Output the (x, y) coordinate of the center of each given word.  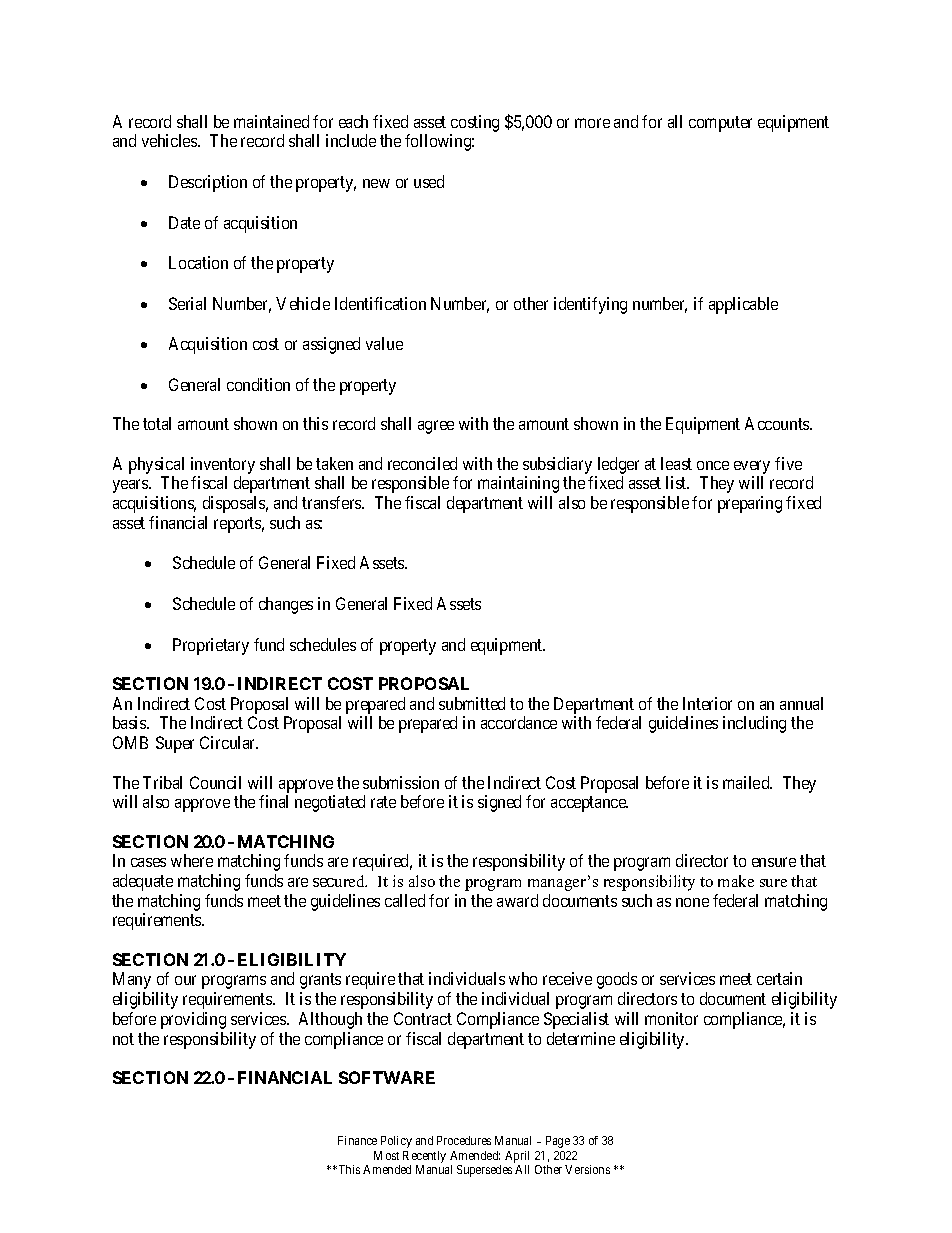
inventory (223, 465)
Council (215, 782)
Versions (587, 1169)
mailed (747, 782)
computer (720, 124)
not (123, 1039)
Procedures (464, 1140)
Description (208, 183)
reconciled (422, 463)
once (713, 465)
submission (401, 782)
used (429, 181)
